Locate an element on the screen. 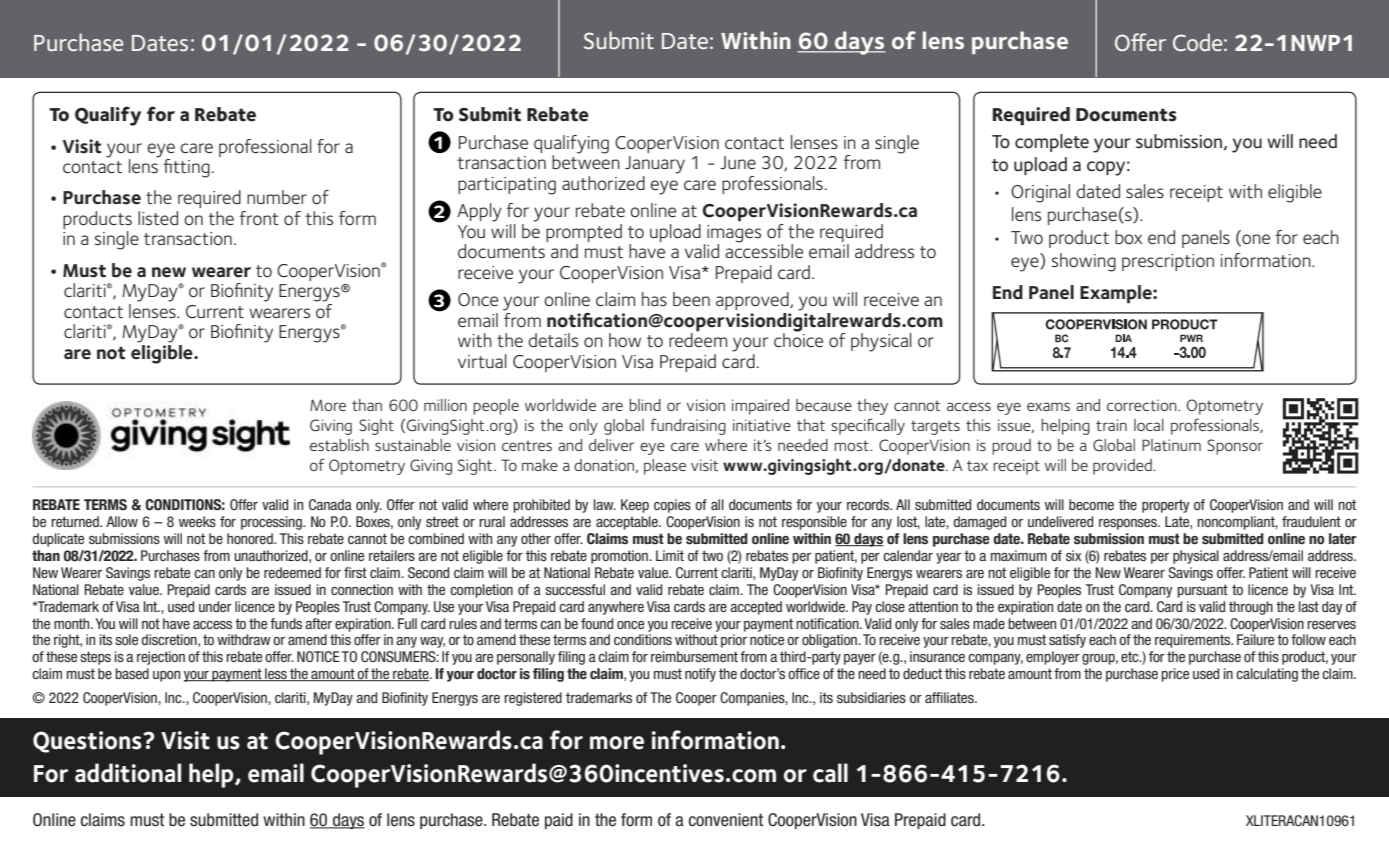 The image size is (1389, 868). complete is located at coordinates (1052, 143).
